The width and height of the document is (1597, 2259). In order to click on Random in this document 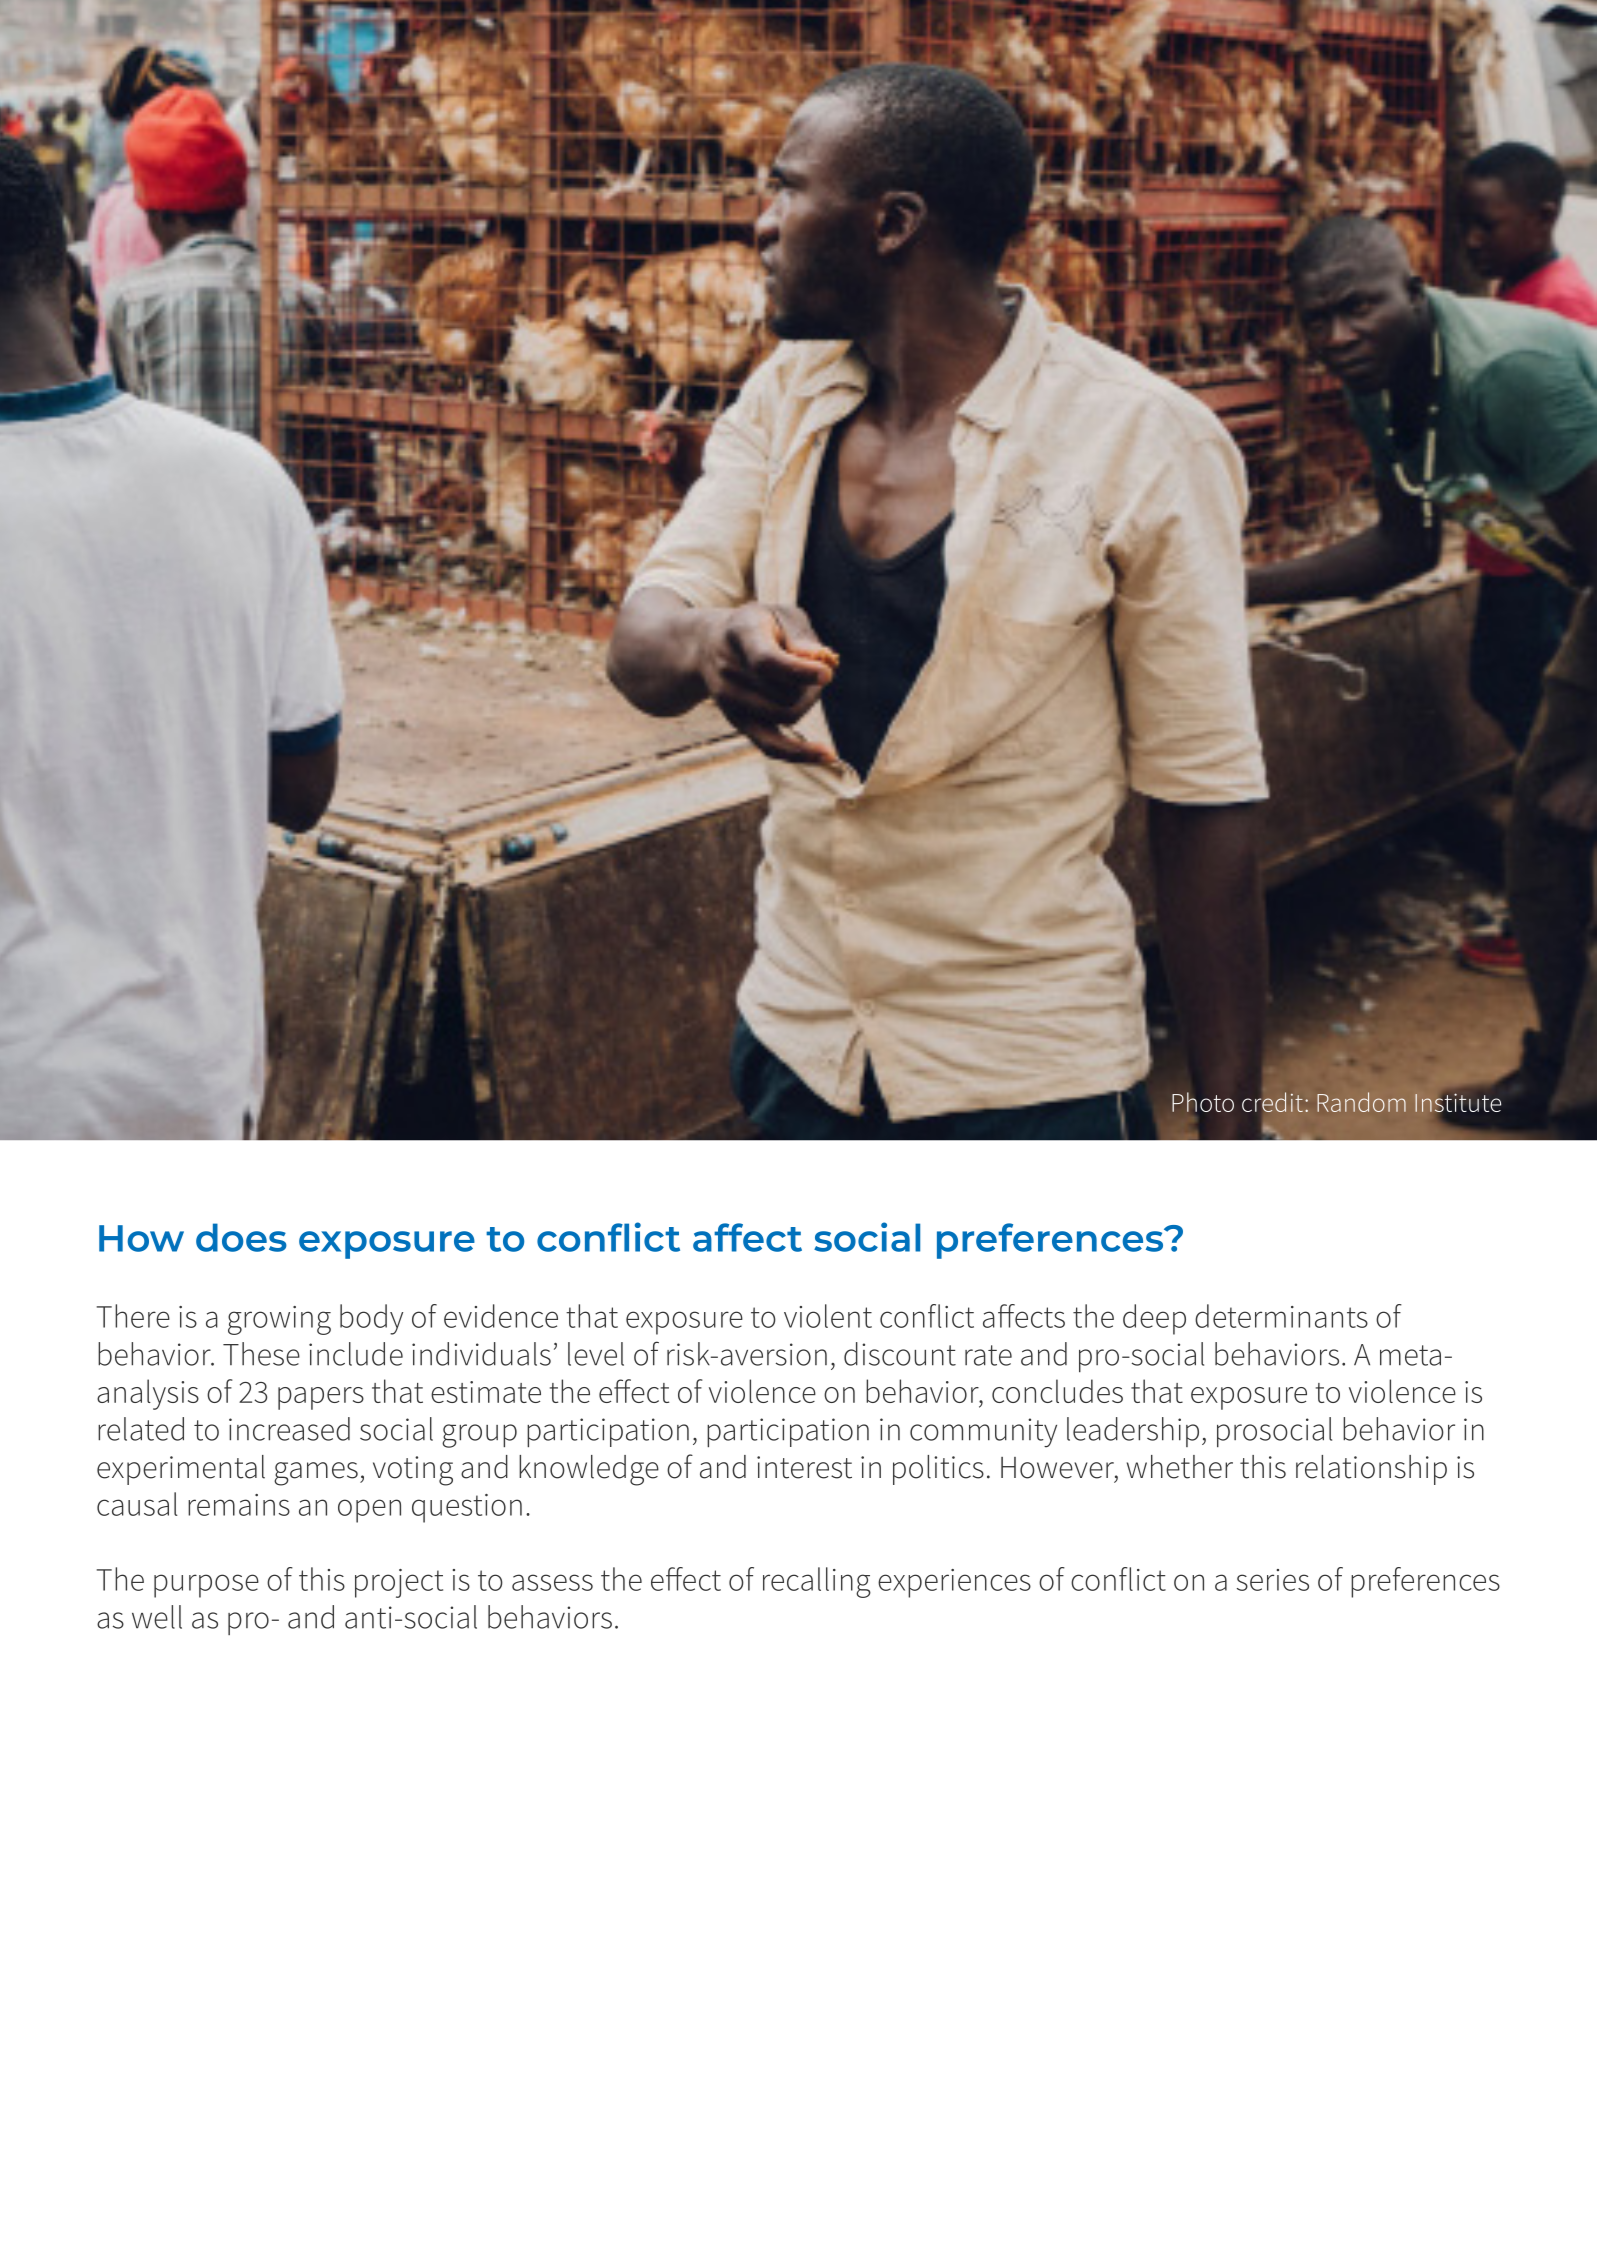, I will do `click(1361, 1102)`.
